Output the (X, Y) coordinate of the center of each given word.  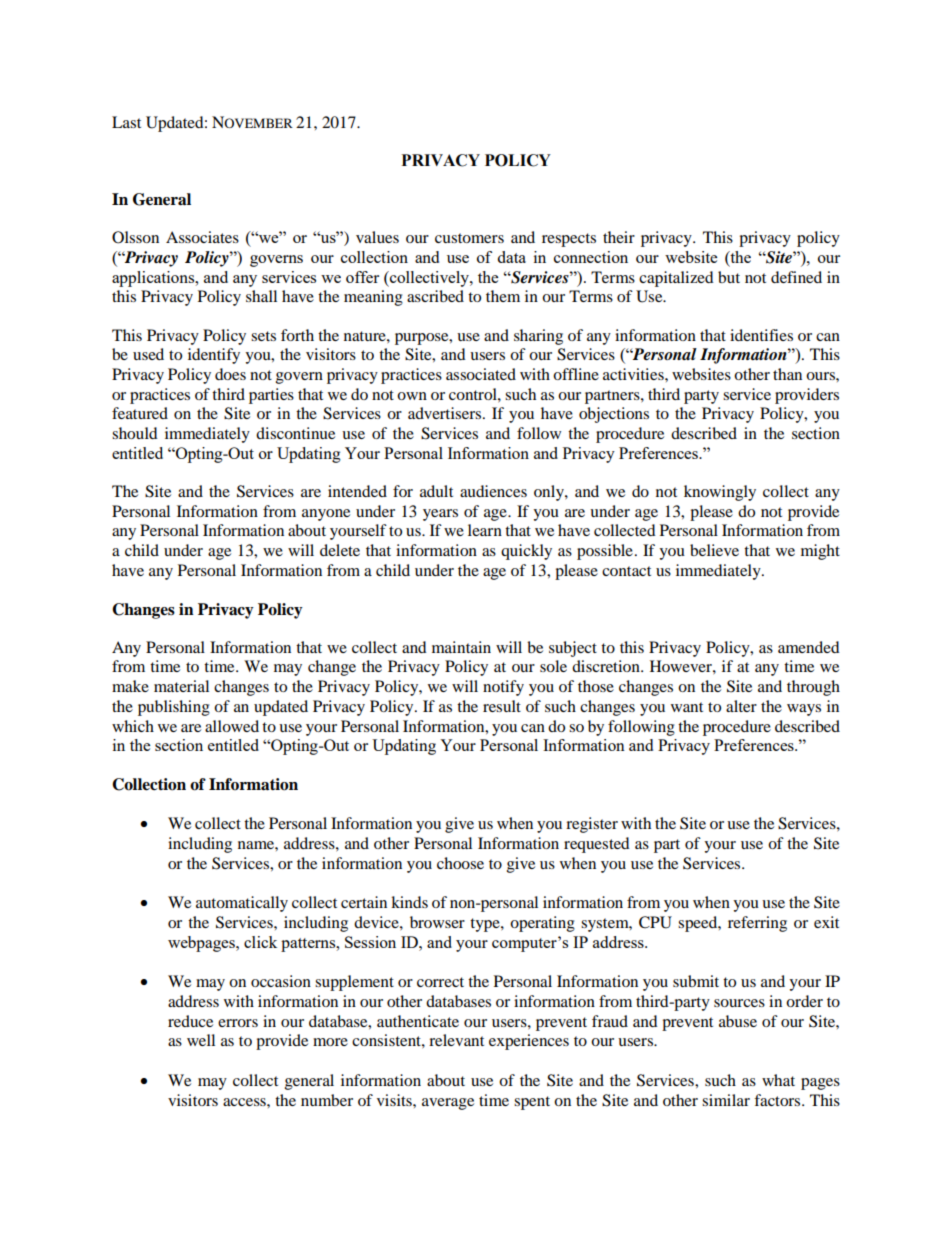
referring (757, 924)
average (448, 1104)
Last (126, 122)
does (230, 374)
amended (809, 647)
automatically (242, 904)
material (181, 686)
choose (460, 863)
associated (481, 374)
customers (469, 238)
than (787, 374)
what (778, 1080)
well (201, 1040)
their (619, 237)
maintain (461, 647)
